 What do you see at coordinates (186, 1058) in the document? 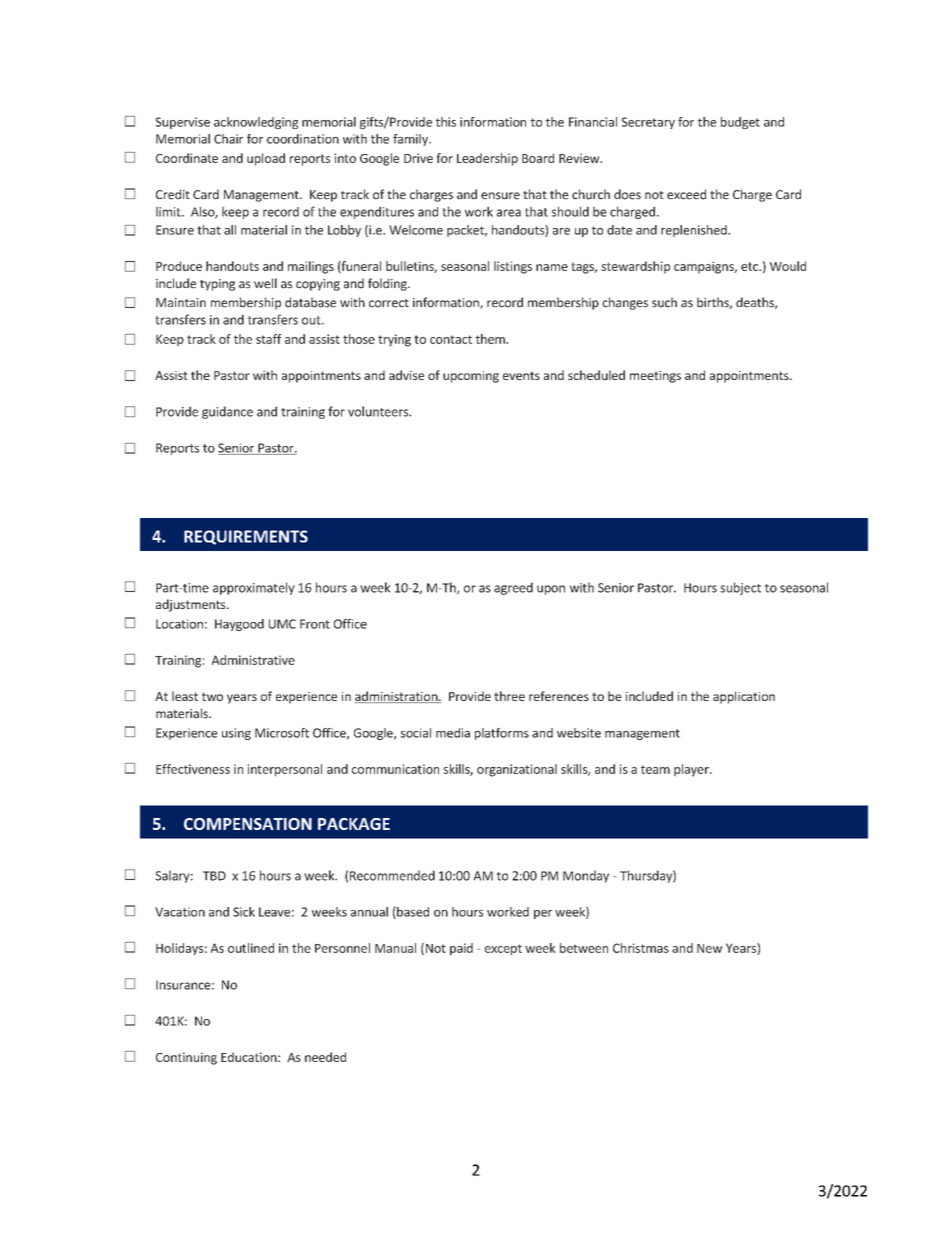
I see `Continuing` at bounding box center [186, 1058].
